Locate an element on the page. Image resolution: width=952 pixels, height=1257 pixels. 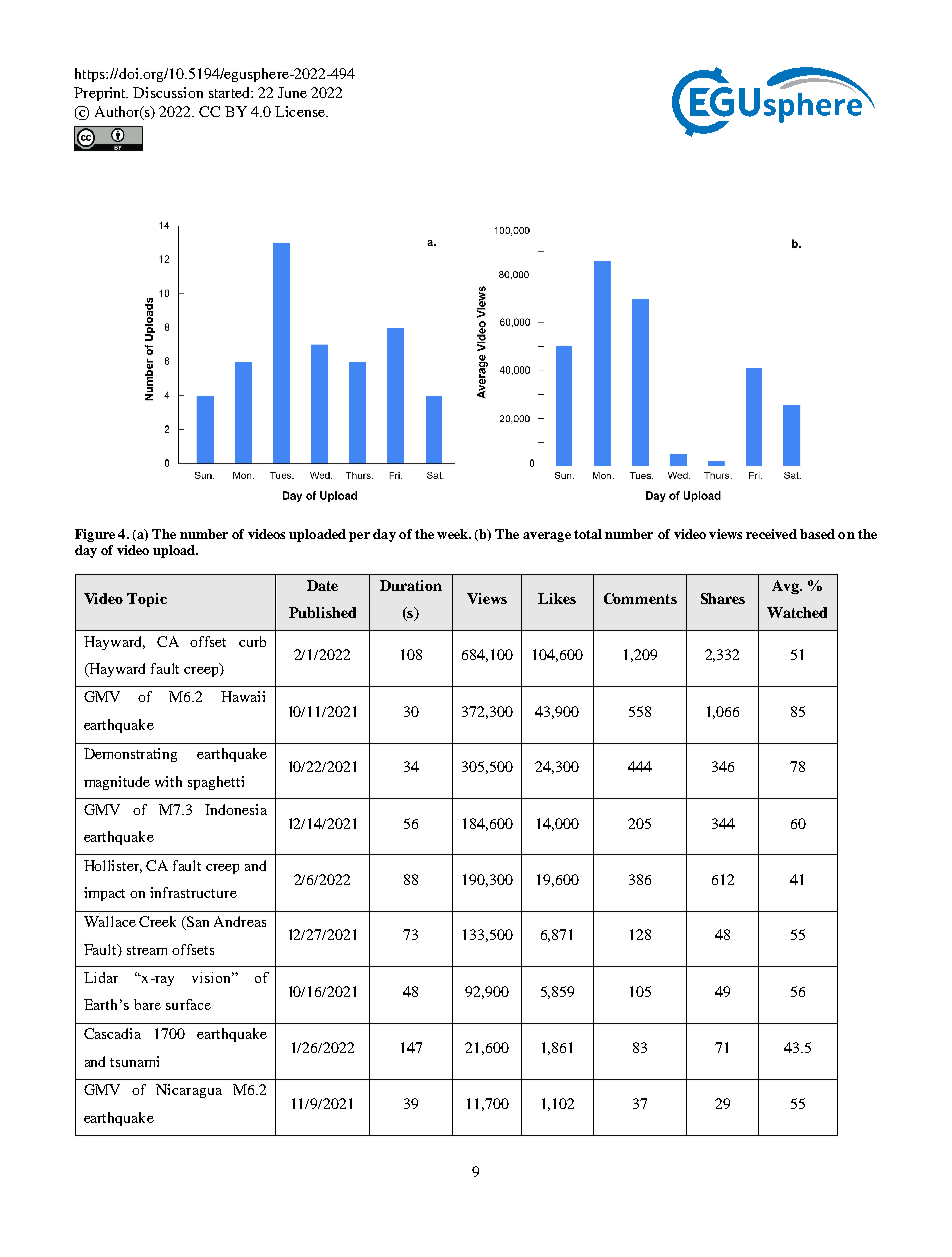
Nicaragua is located at coordinates (189, 1091).
